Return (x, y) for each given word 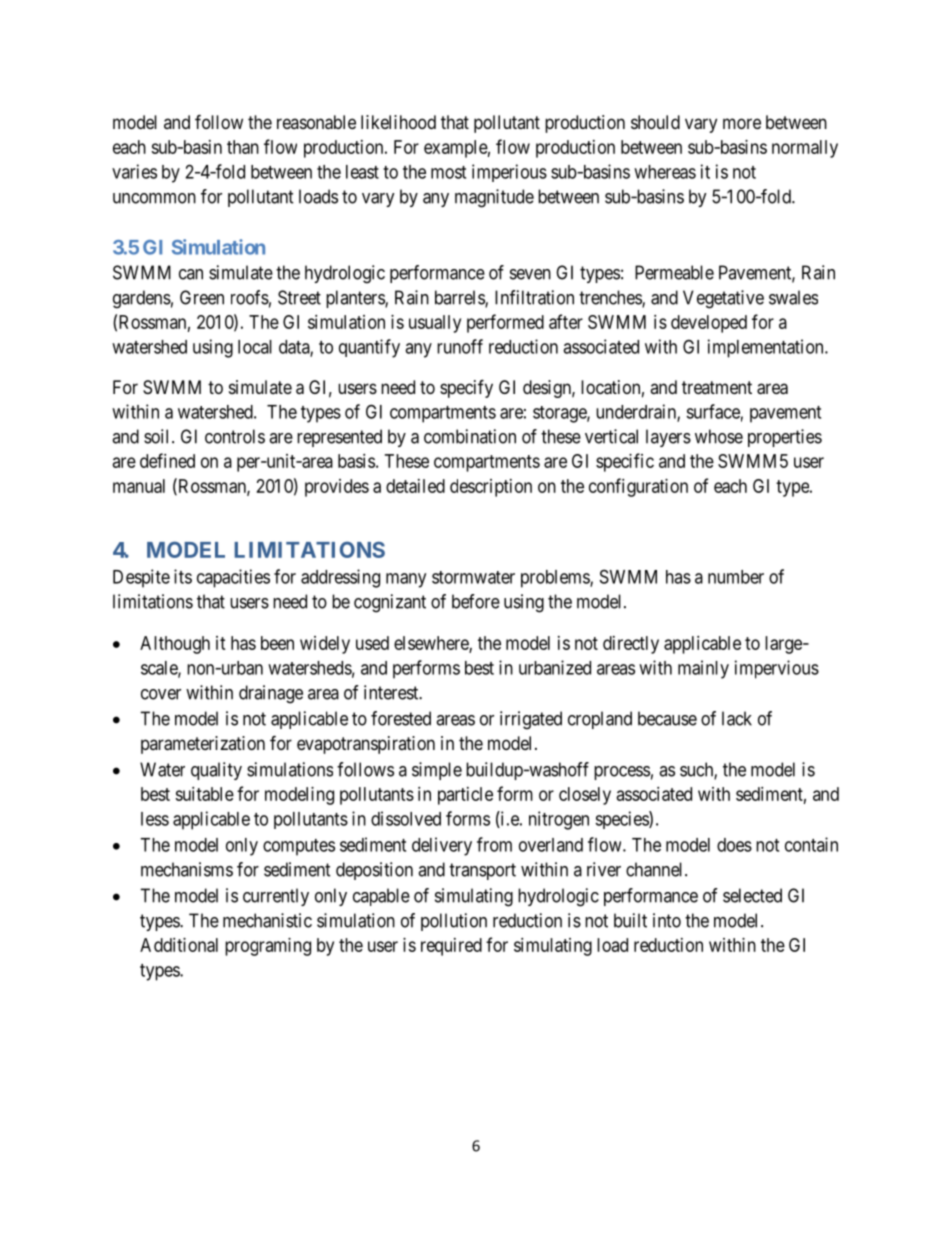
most (448, 172)
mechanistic (267, 920)
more (742, 123)
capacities (233, 578)
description (491, 488)
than (243, 147)
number (736, 577)
